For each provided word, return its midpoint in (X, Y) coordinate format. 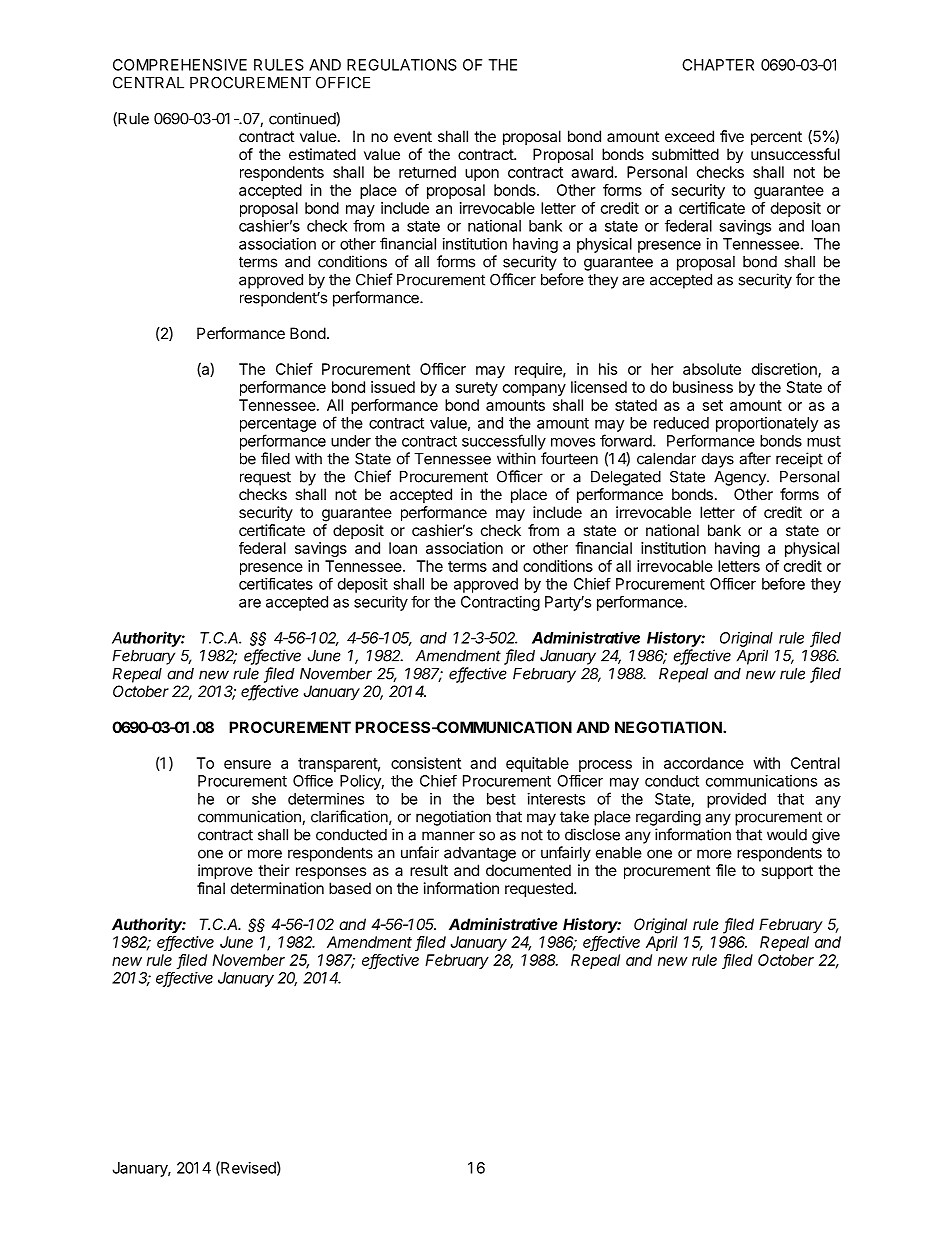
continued (303, 118)
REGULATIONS (402, 65)
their (274, 870)
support (787, 872)
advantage (480, 854)
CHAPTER (718, 65)
